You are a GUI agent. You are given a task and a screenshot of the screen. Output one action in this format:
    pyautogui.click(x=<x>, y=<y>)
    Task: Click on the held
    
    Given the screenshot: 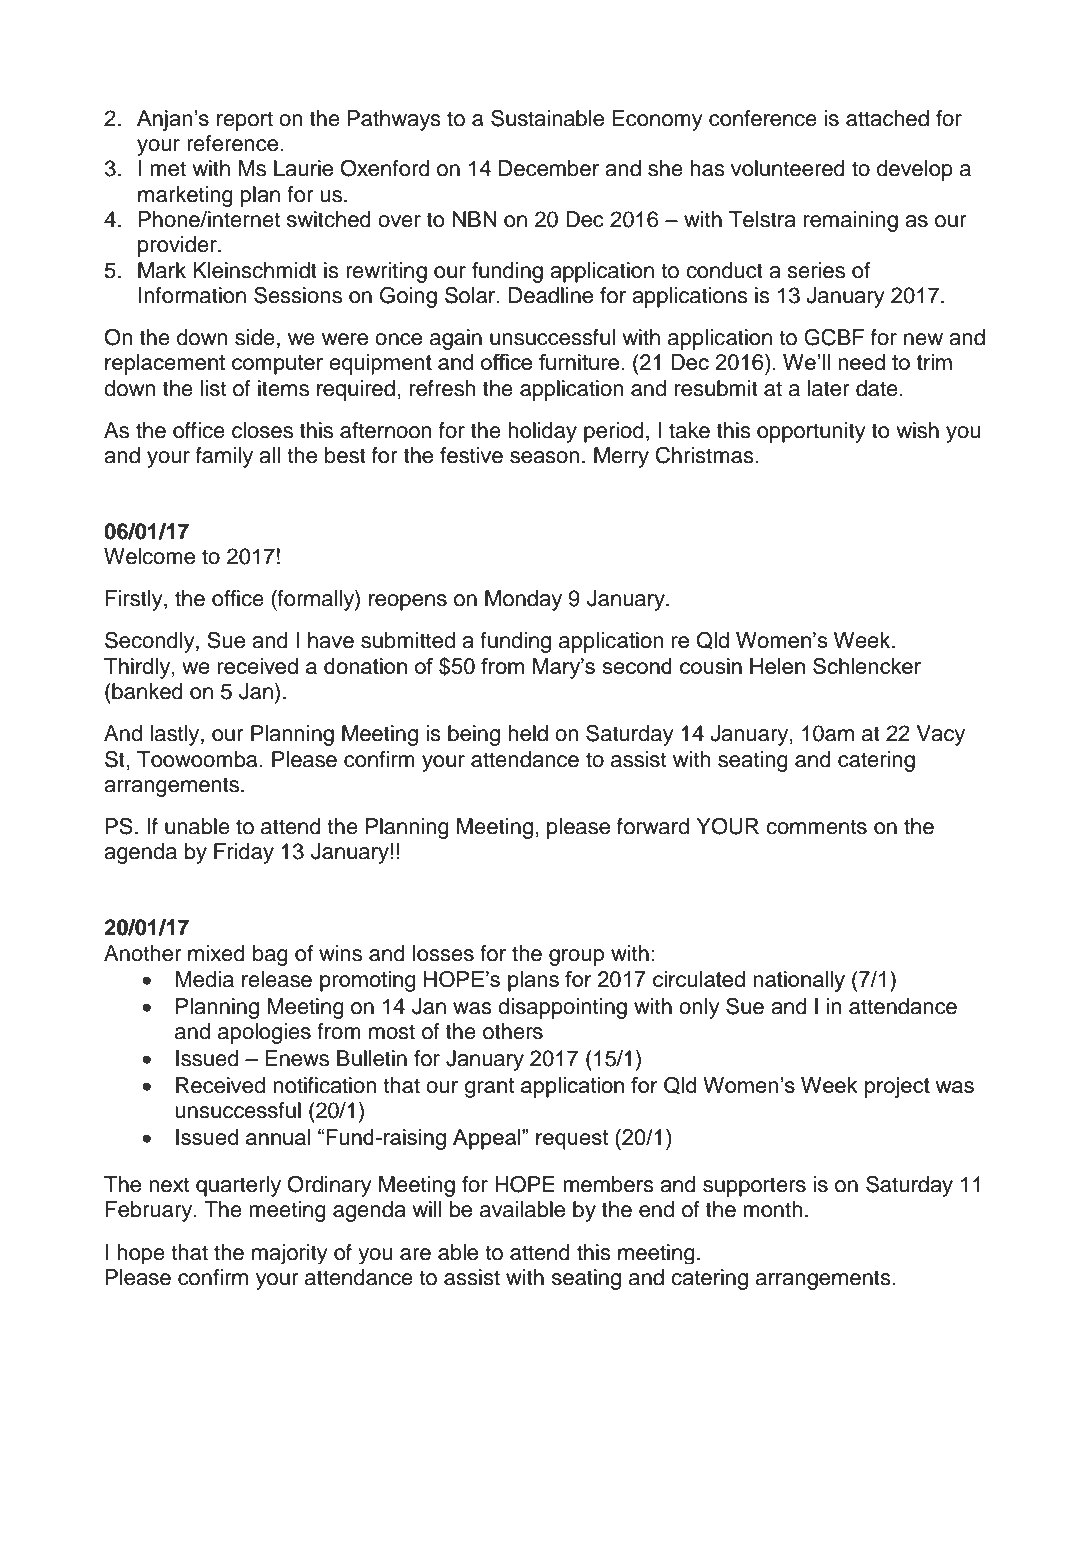 What is the action you would take?
    pyautogui.click(x=528, y=733)
